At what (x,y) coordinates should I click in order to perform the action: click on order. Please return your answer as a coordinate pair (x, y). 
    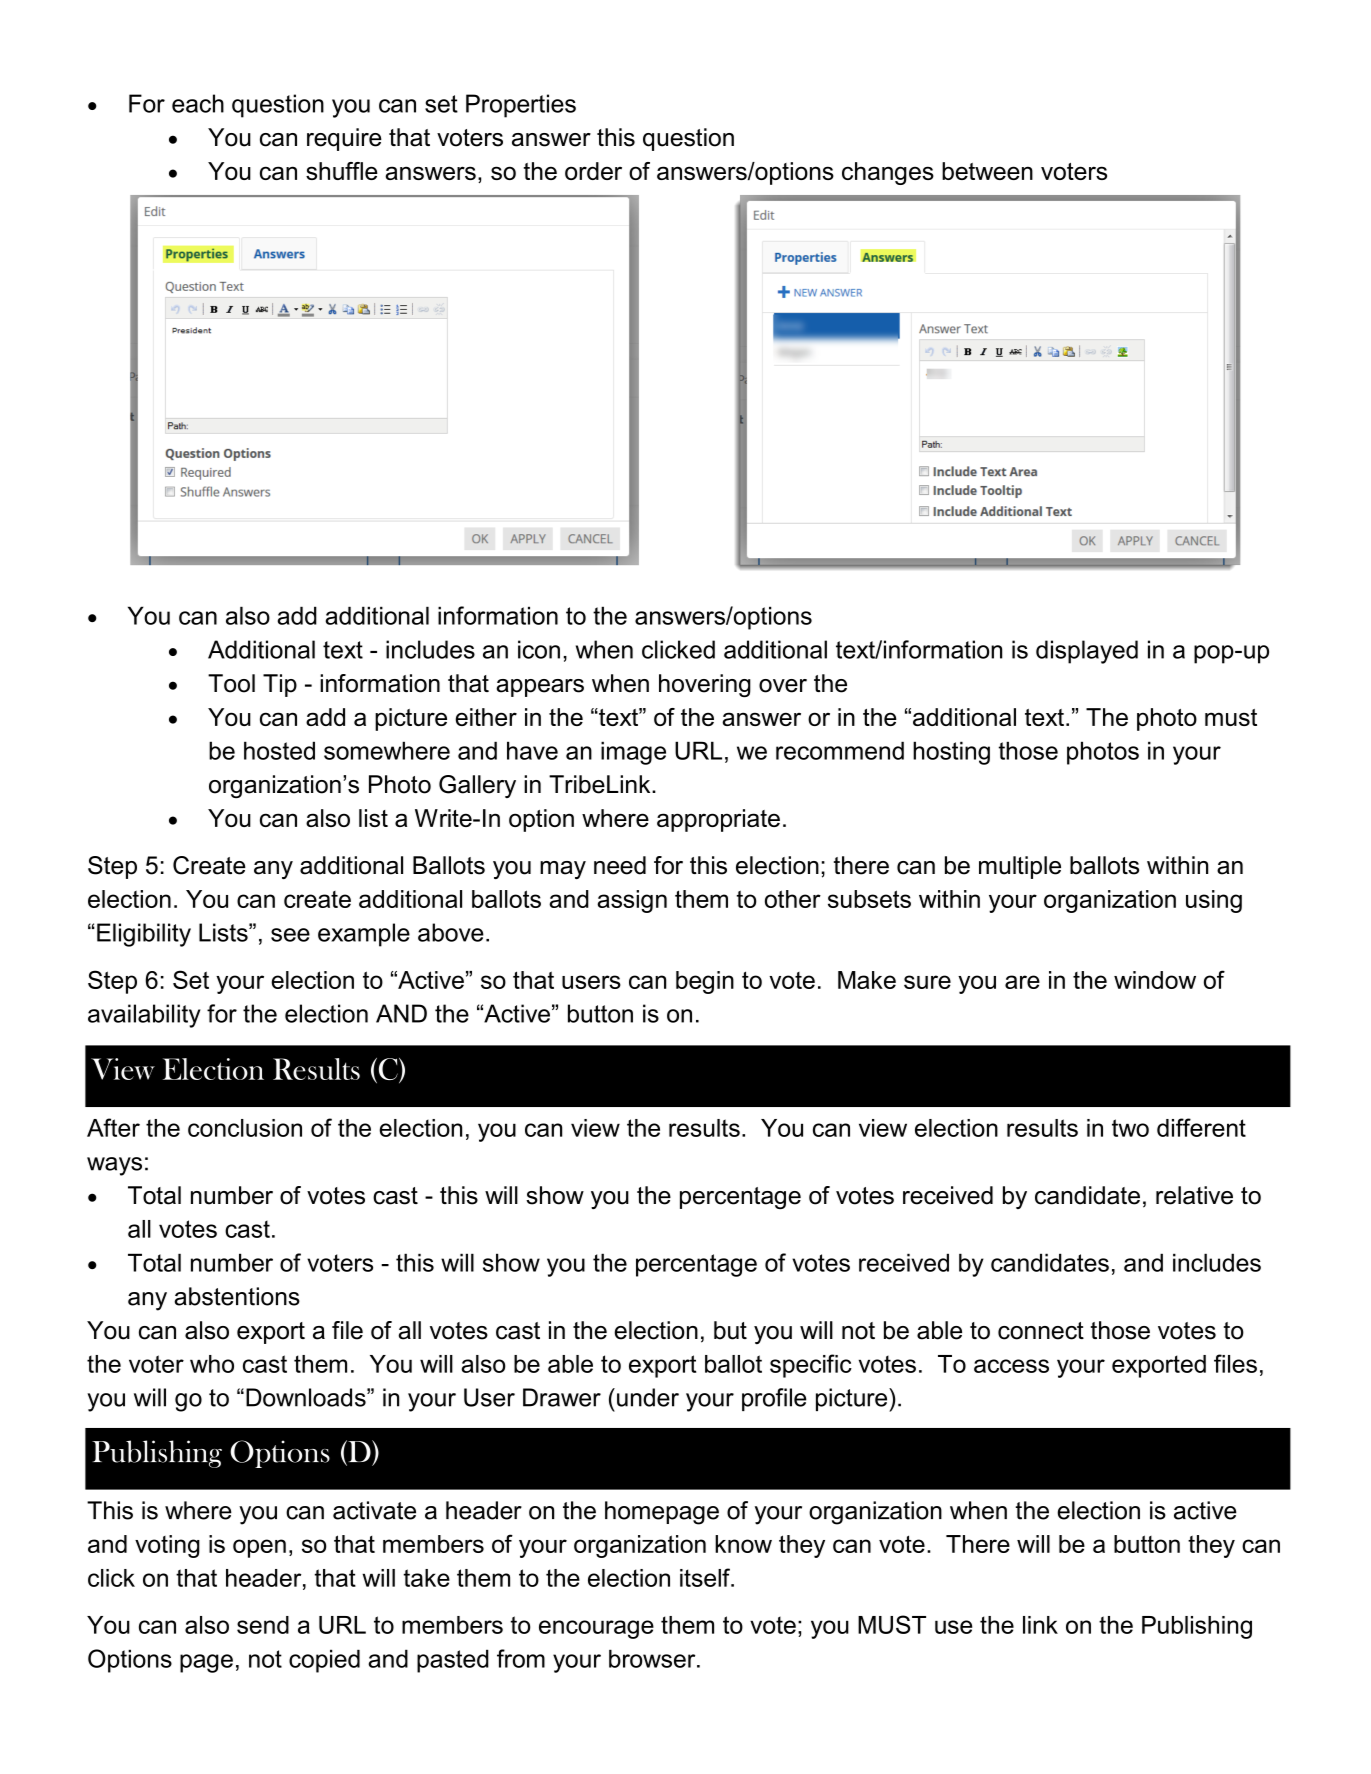
    Looking at the image, I should click on (593, 171).
